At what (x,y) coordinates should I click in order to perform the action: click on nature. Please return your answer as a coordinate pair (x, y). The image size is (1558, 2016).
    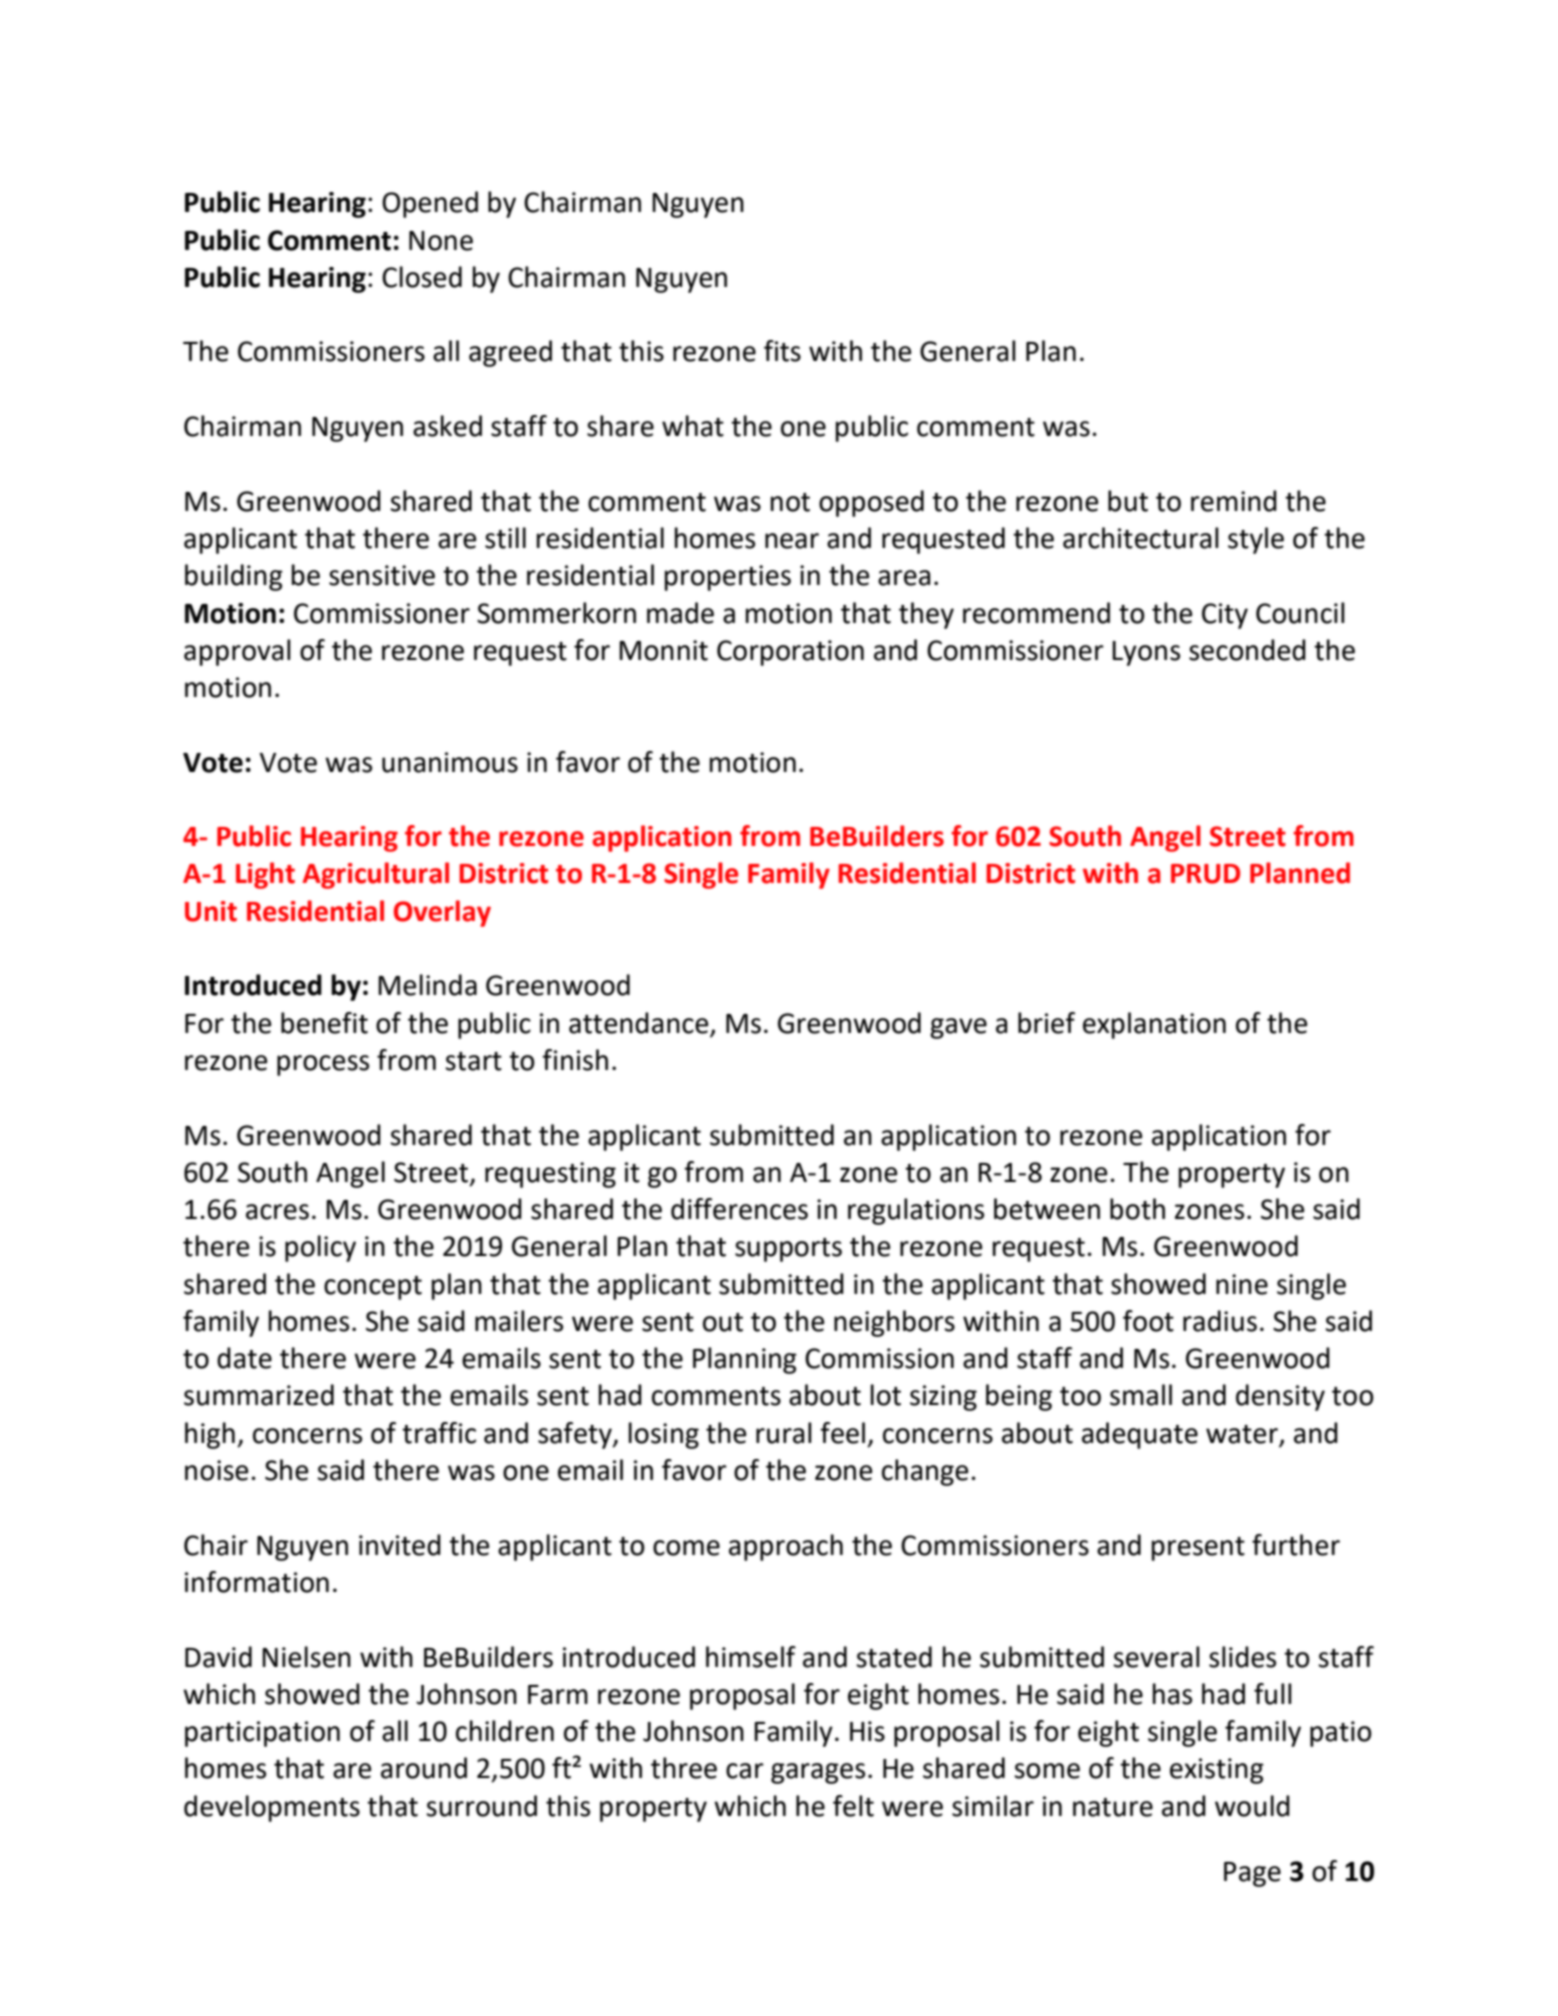
    Looking at the image, I should click on (1113, 1807).
